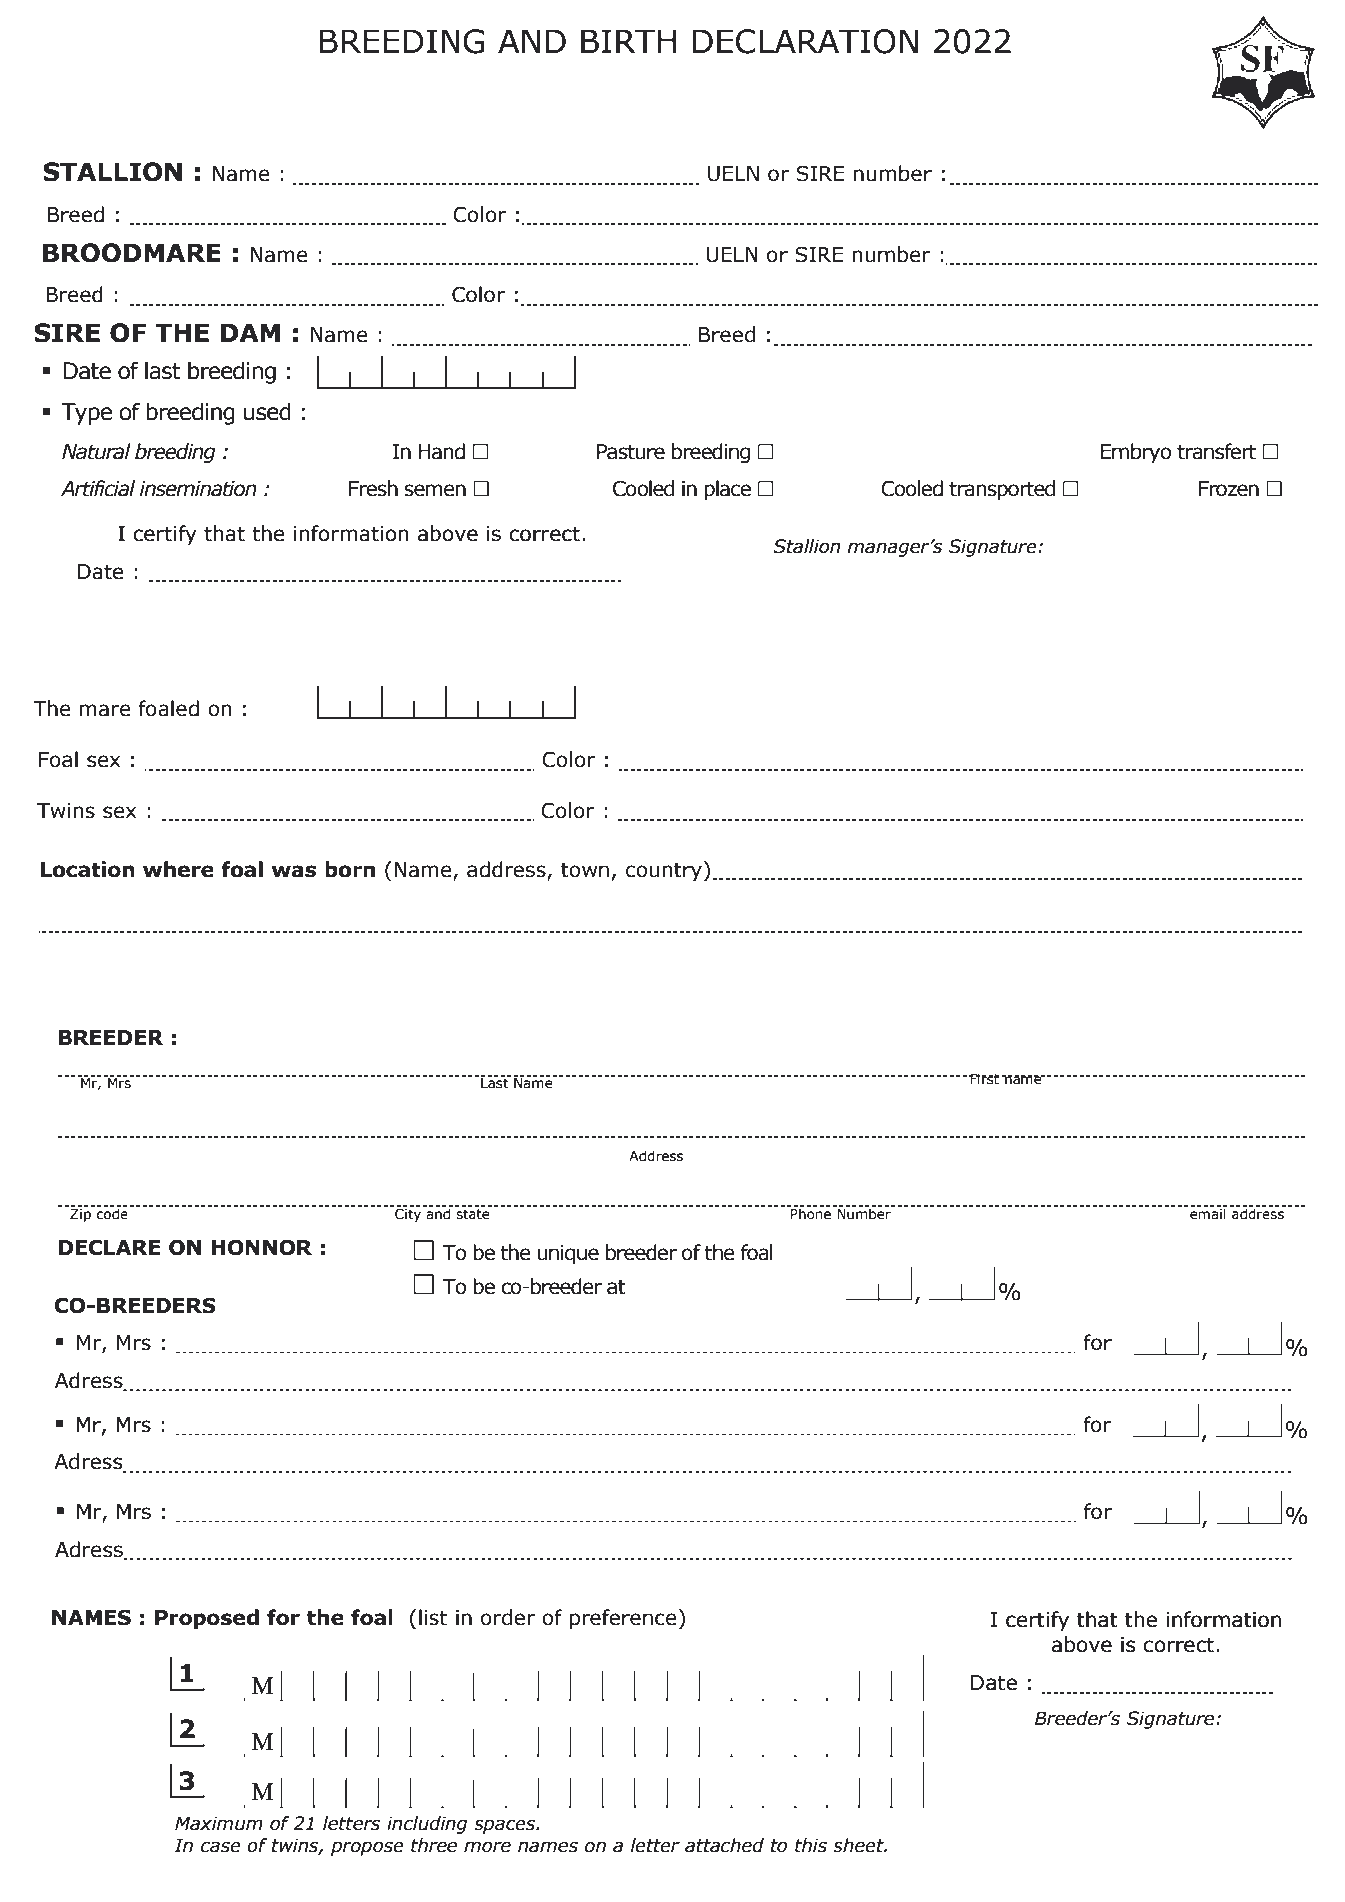  What do you see at coordinates (219, 1823) in the screenshot?
I see `Maximum` at bounding box center [219, 1823].
